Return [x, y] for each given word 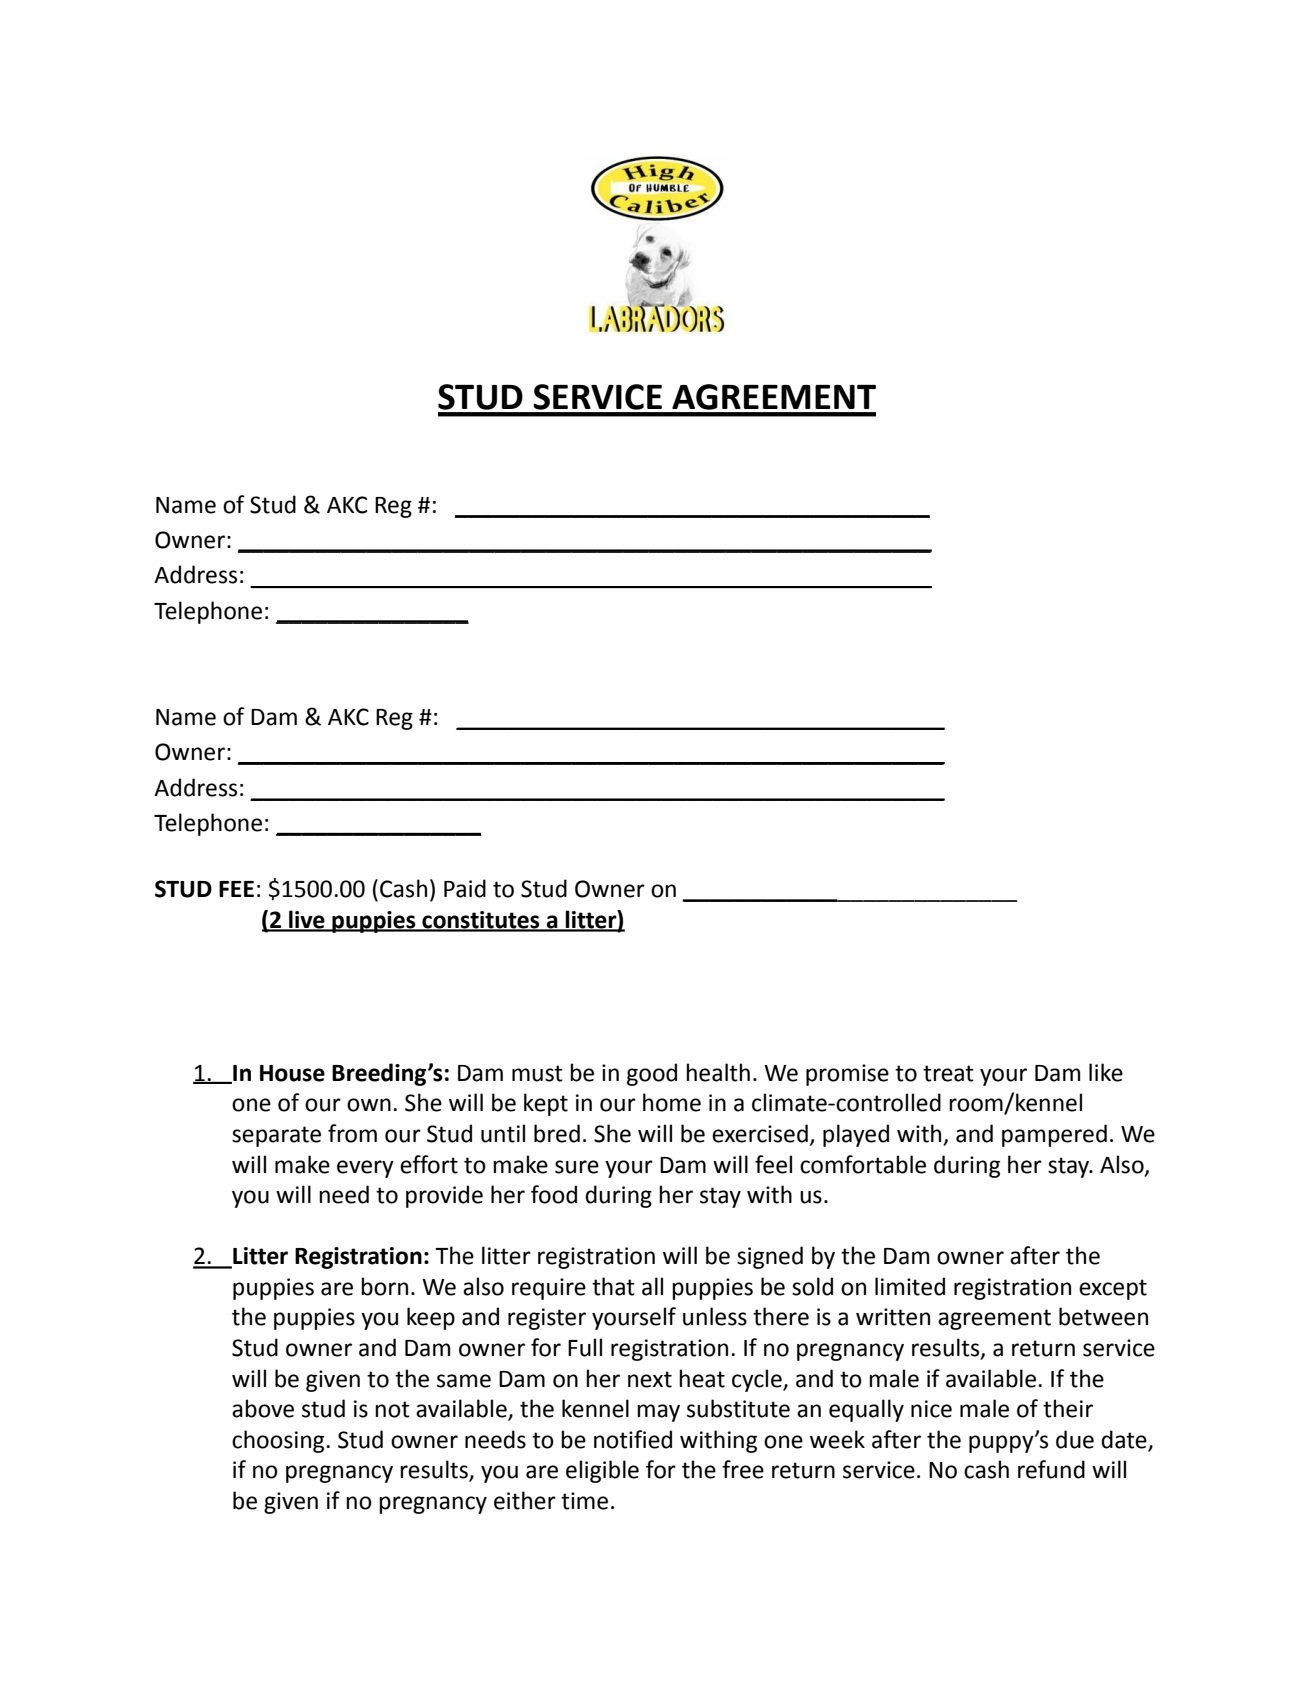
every [365, 1169]
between [1103, 1316]
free [743, 1469]
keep [431, 1318]
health [718, 1072]
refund [1051, 1469]
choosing [279, 1441]
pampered [1054, 1135]
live [307, 920]
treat [948, 1073]
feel [773, 1164]
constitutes [481, 921]
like [1106, 1072]
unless [715, 1316]
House [292, 1073]
